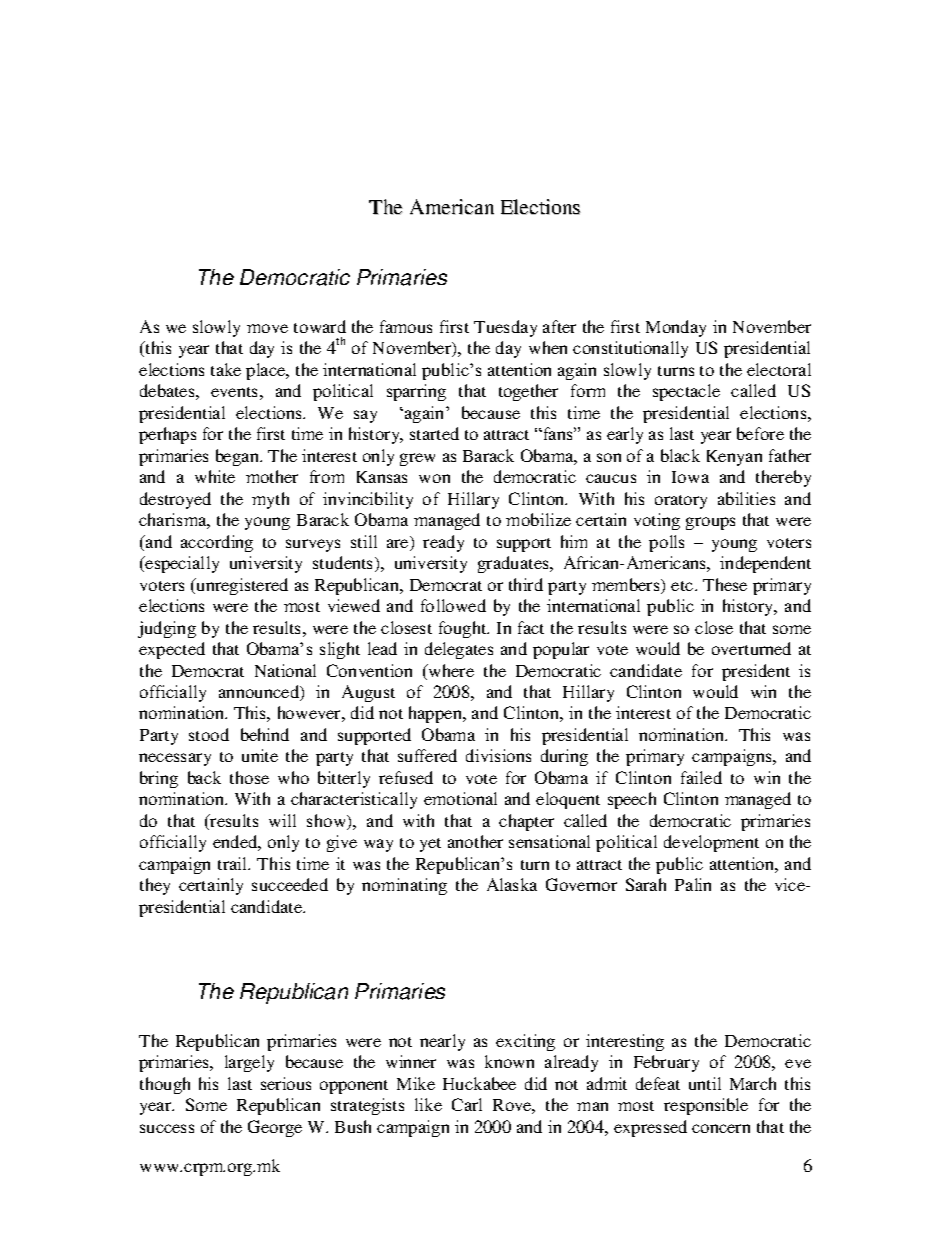  What do you see at coordinates (275, 1128) in the screenshot?
I see `George` at bounding box center [275, 1128].
